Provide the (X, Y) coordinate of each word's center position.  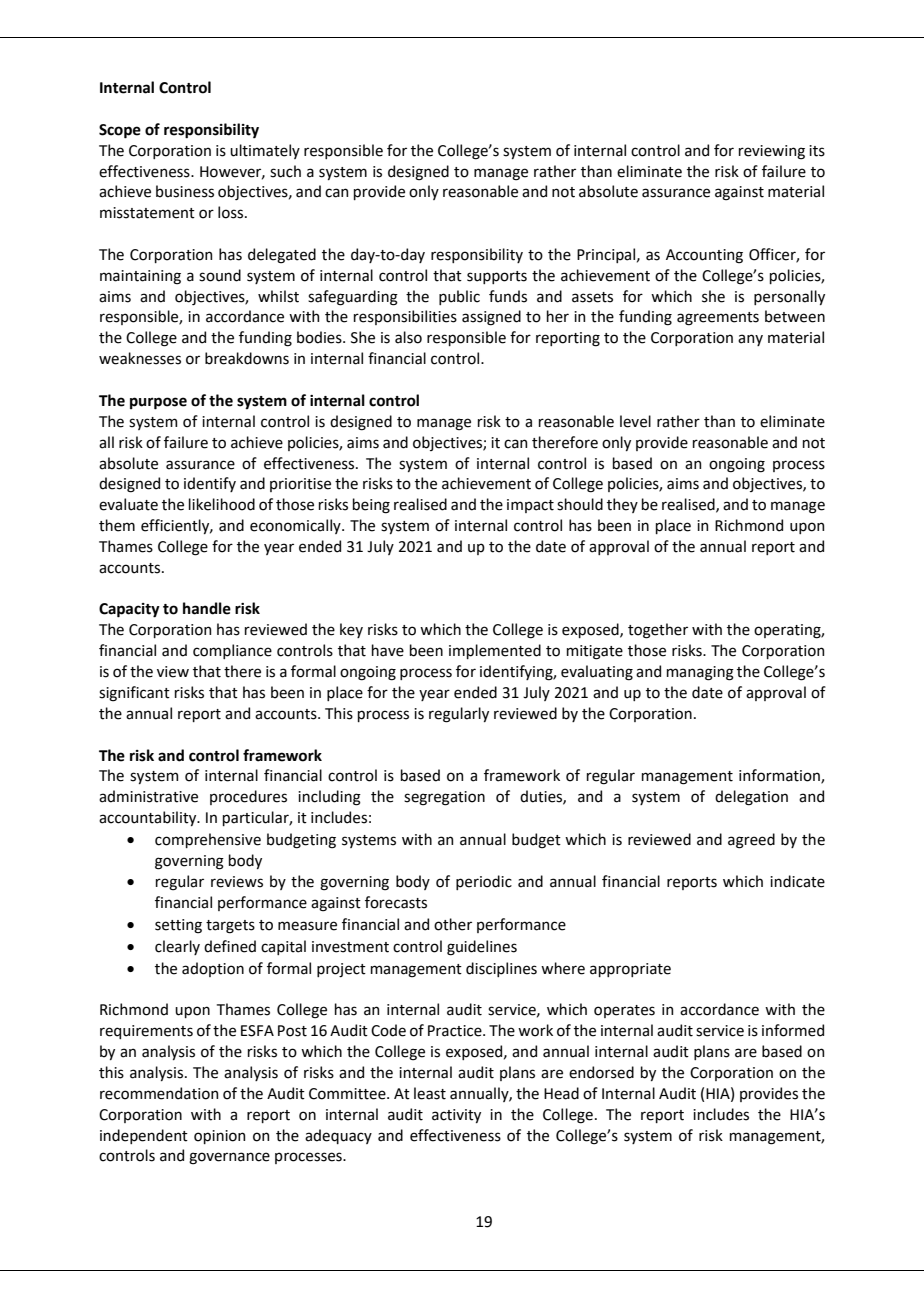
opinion (219, 1137)
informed (793, 1030)
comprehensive (208, 840)
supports (497, 277)
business (185, 191)
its (817, 151)
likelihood (222, 504)
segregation (444, 798)
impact (530, 506)
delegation (751, 798)
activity (456, 1116)
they (622, 505)
